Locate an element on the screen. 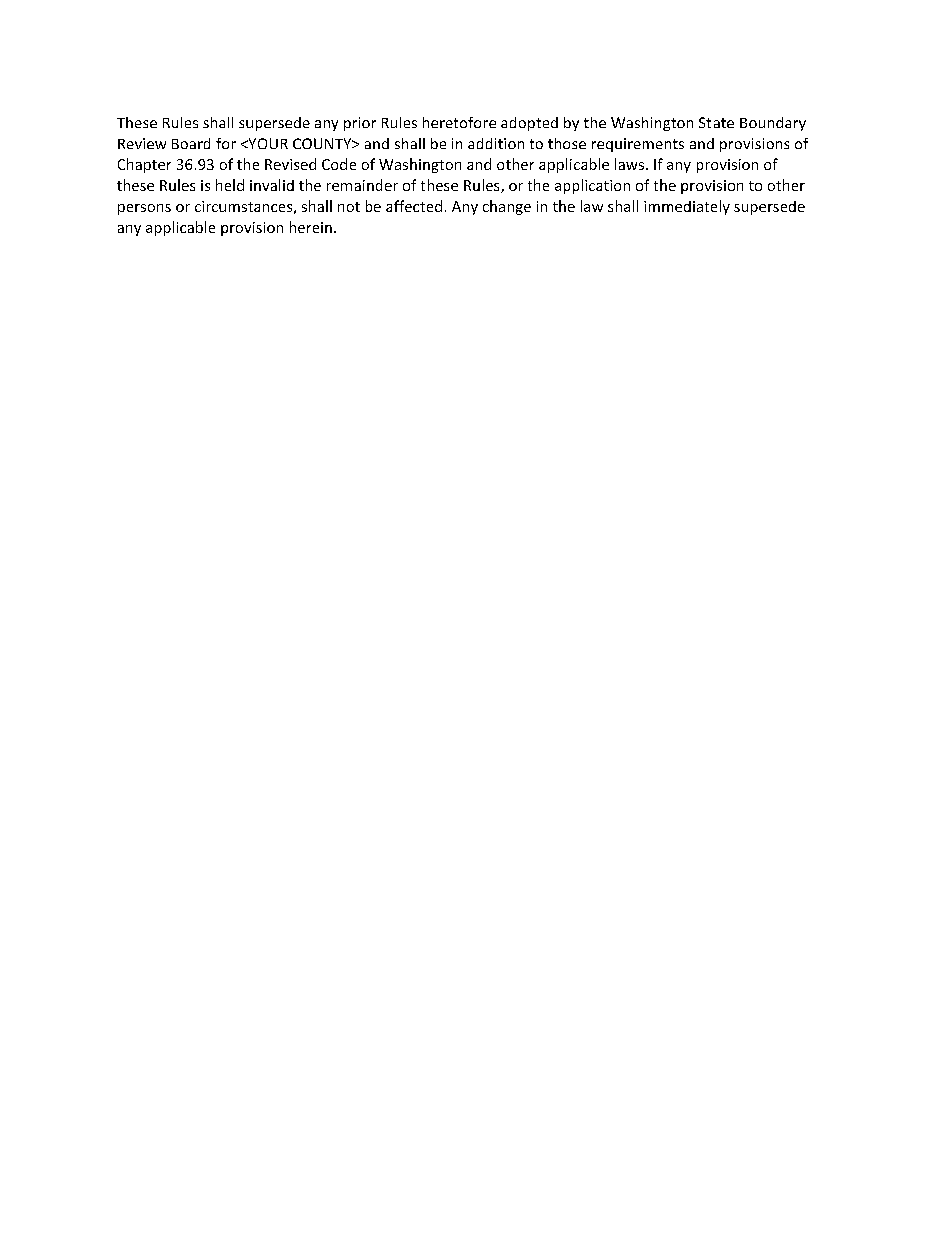 This screenshot has height=1233, width=952. requirements is located at coordinates (638, 145).
